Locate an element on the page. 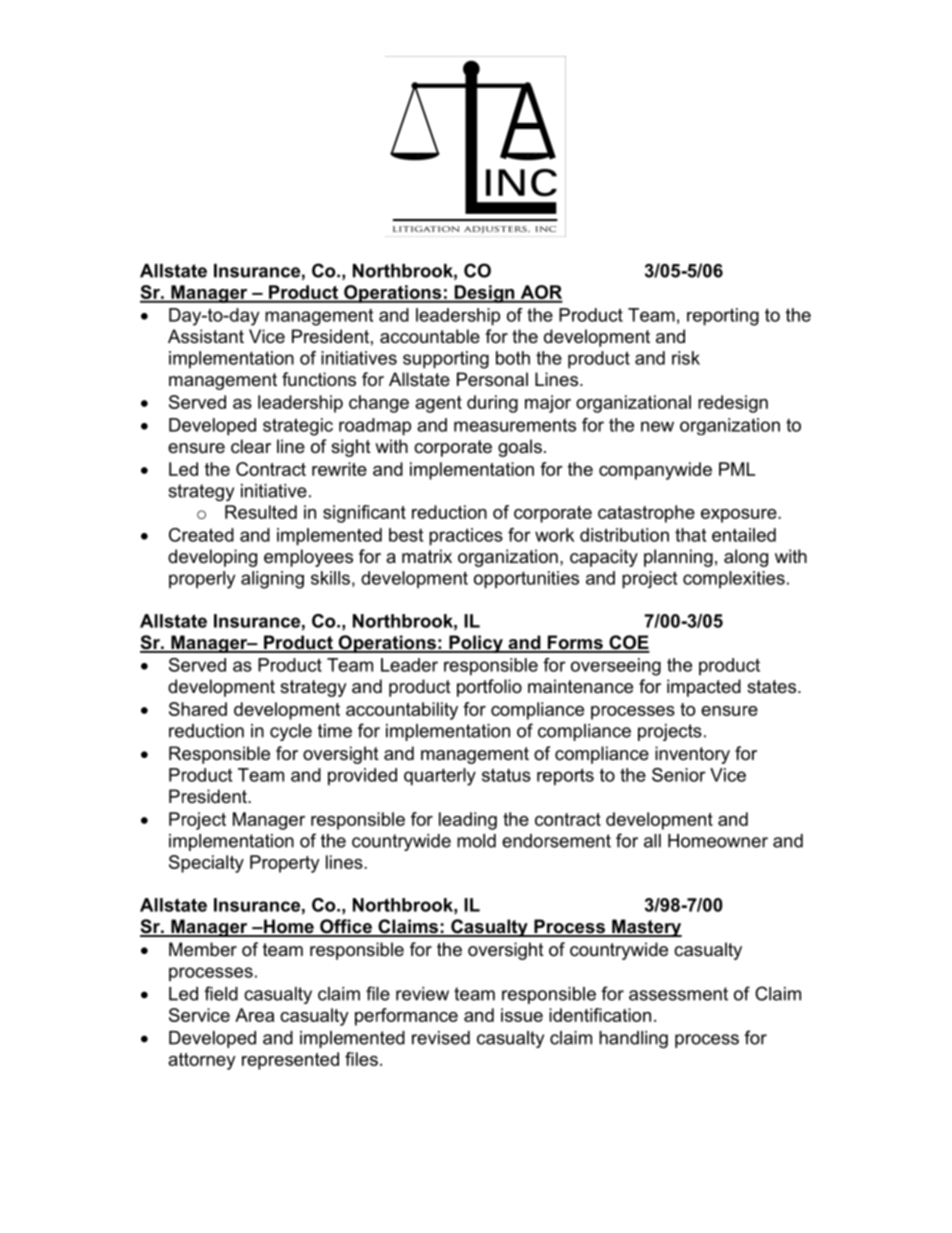  Area is located at coordinates (254, 1015).
